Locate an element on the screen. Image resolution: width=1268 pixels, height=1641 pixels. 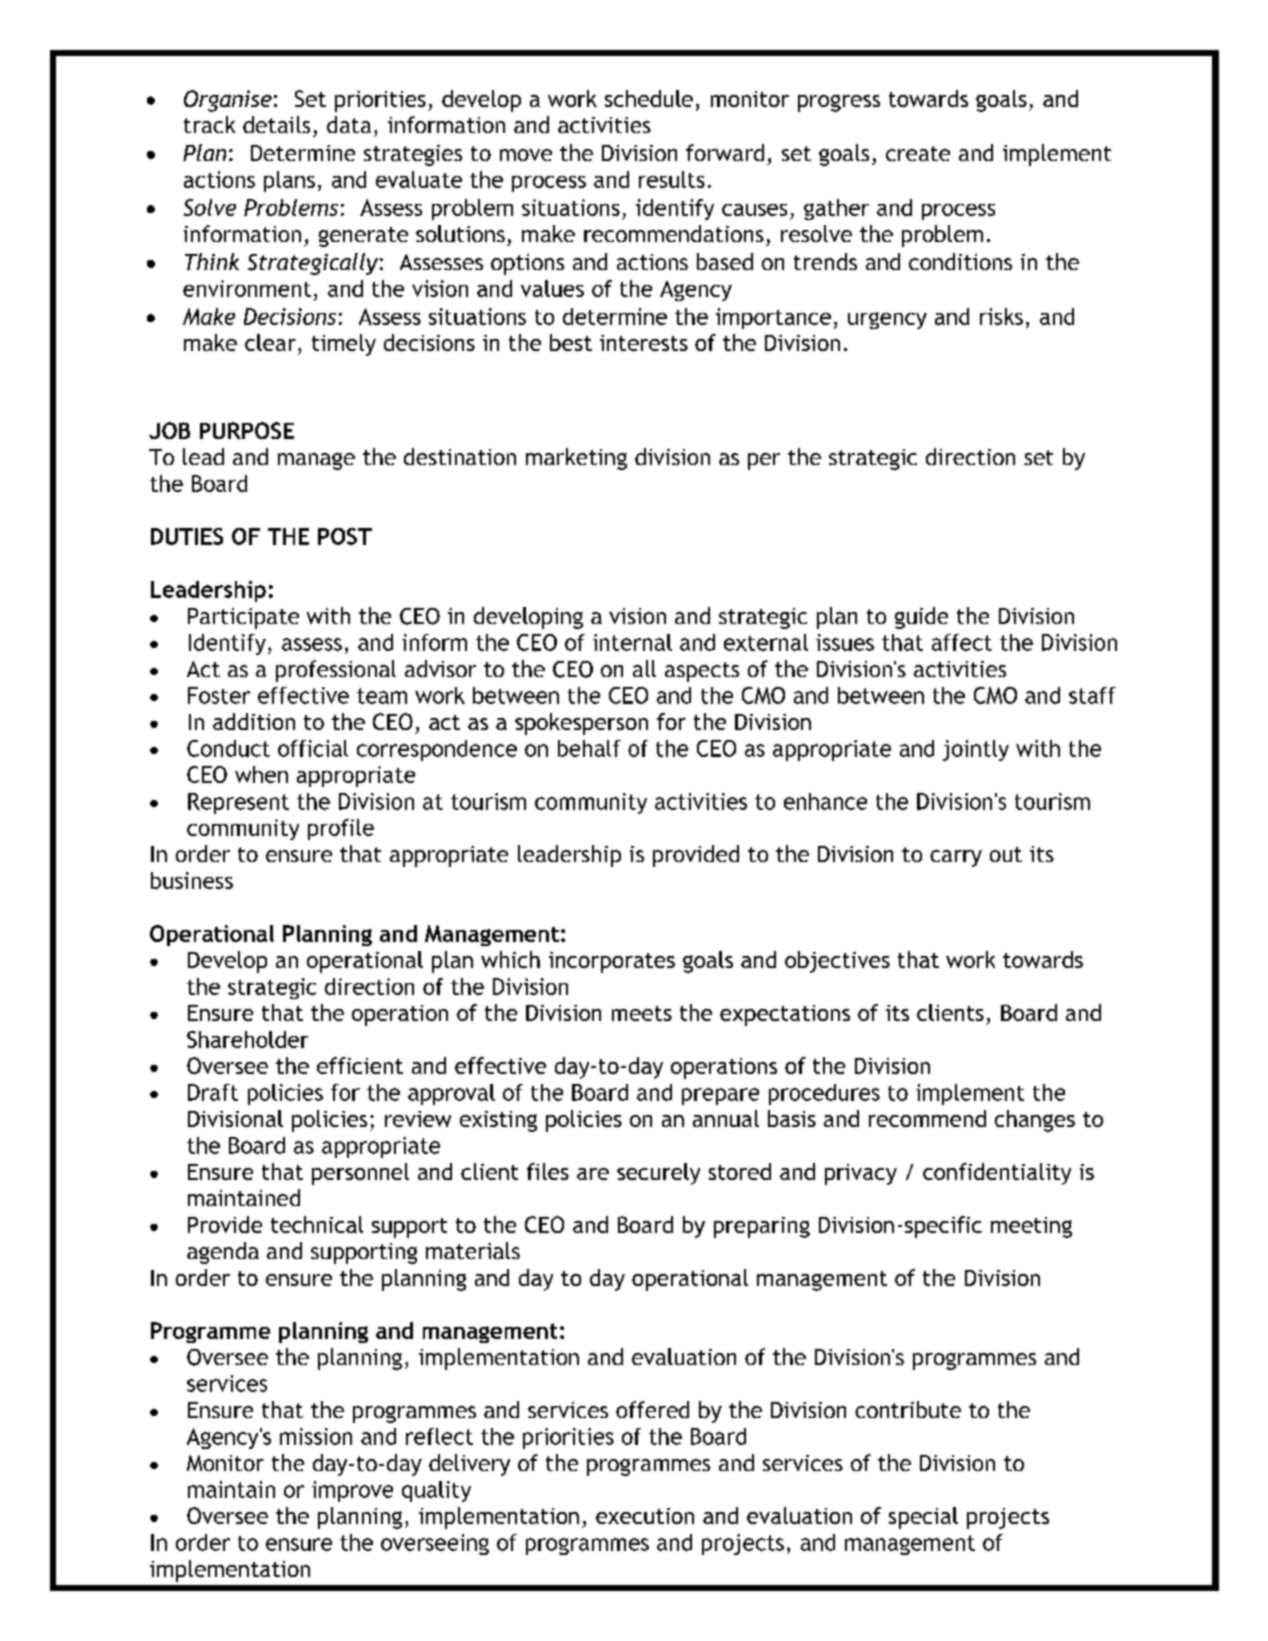
guide is located at coordinates (921, 618).
